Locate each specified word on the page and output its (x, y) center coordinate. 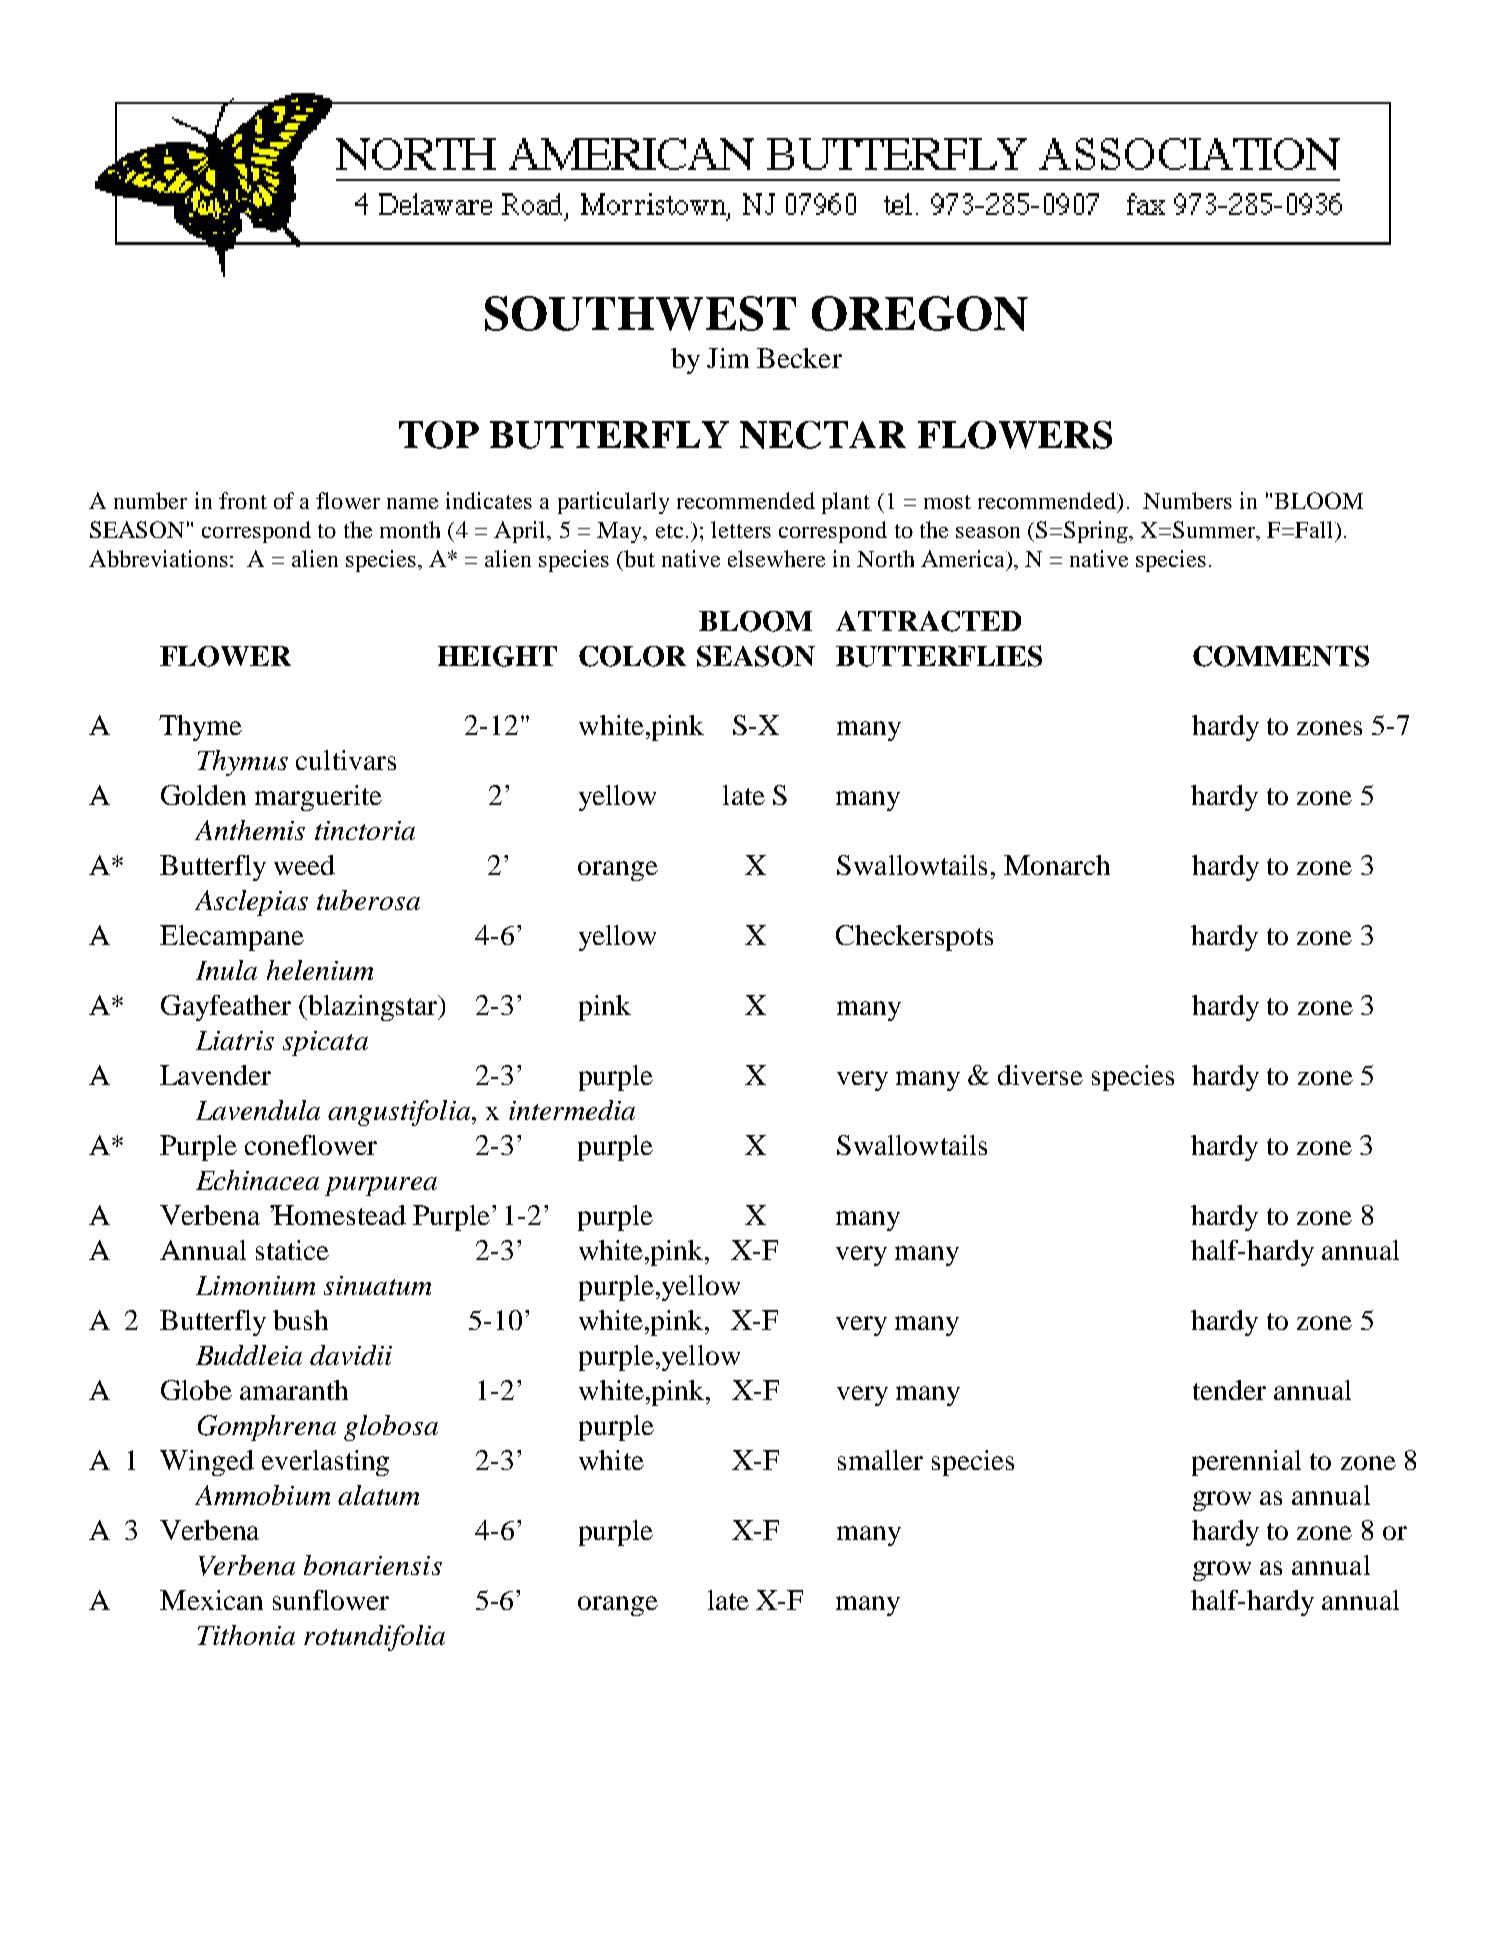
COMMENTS (1281, 656)
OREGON (920, 313)
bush (300, 1320)
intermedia (572, 1110)
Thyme (200, 728)
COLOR (632, 656)
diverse (1040, 1075)
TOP (439, 435)
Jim (728, 358)
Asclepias (251, 903)
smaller (880, 1460)
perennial (1246, 1463)
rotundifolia (374, 1638)
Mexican (211, 1600)
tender (1229, 1390)
